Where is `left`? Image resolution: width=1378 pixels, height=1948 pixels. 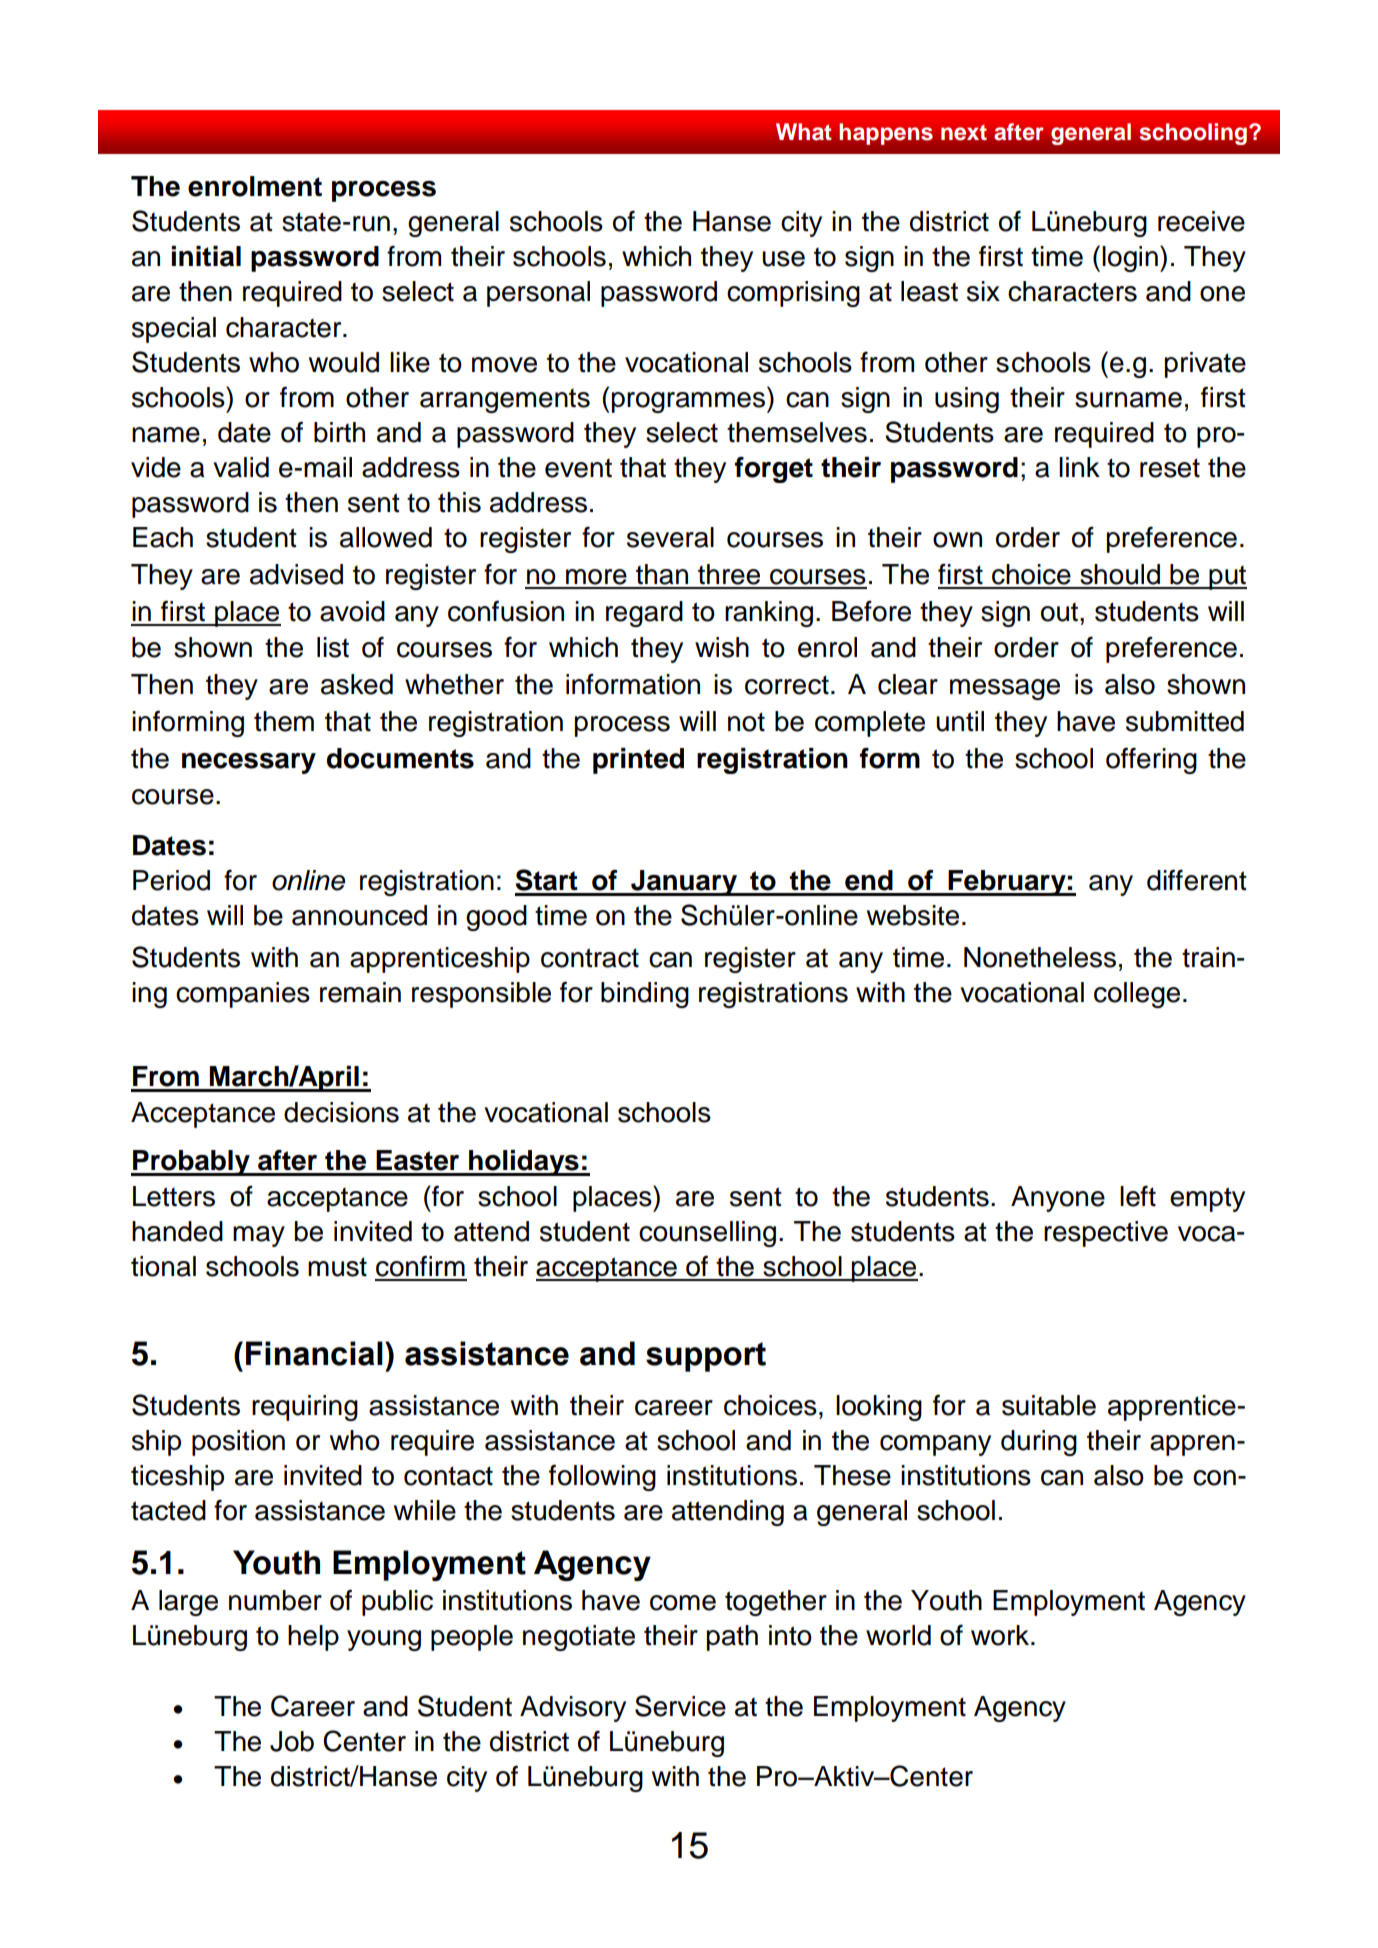
left is located at coordinates (1138, 1196).
